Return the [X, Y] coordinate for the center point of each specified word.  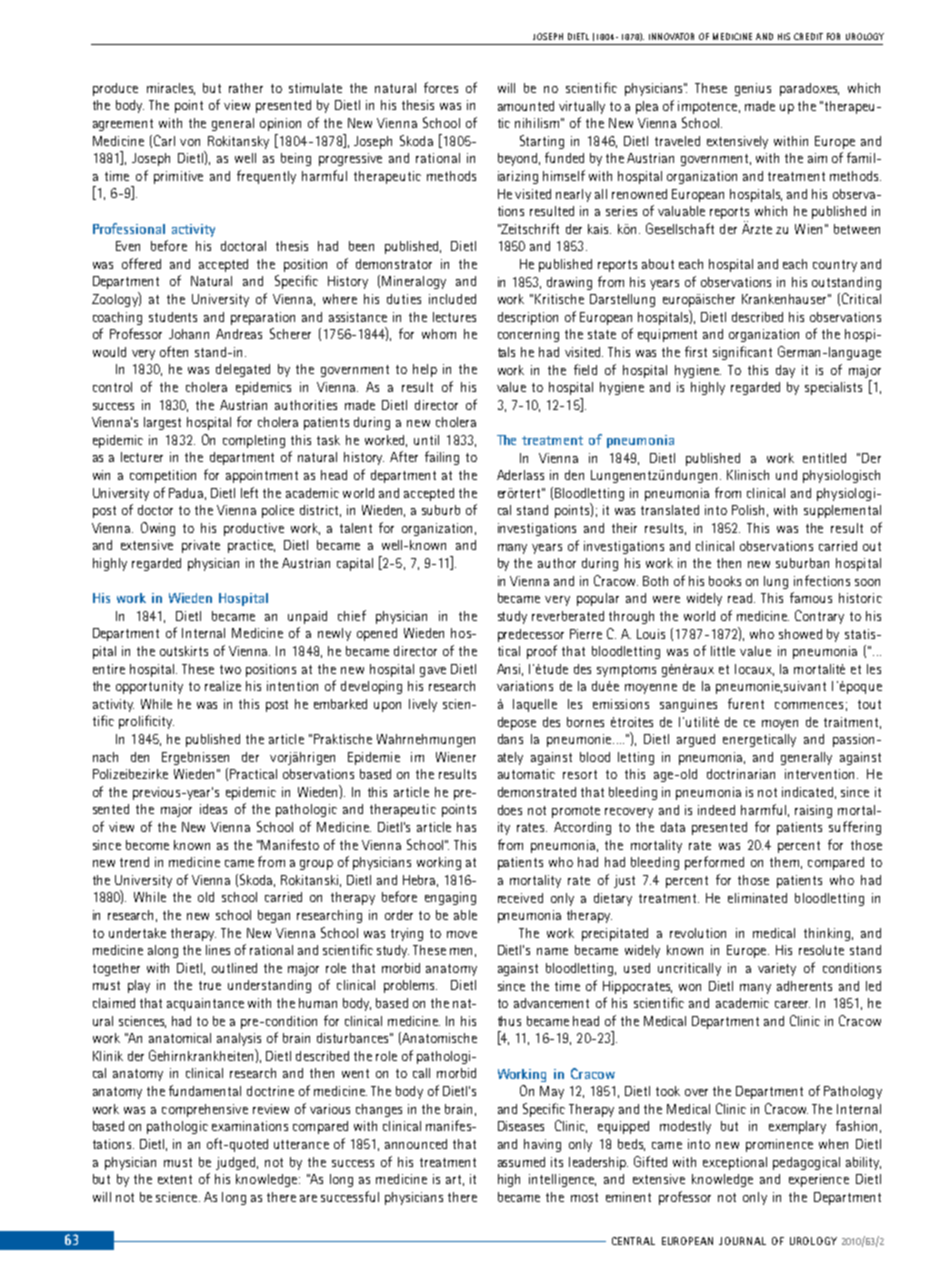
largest [162, 423]
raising [813, 811]
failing [442, 458]
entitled [824, 458]
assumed [521, 1162]
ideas [213, 809]
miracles [171, 89]
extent [175, 1179]
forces [441, 87]
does [510, 810]
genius [753, 89]
